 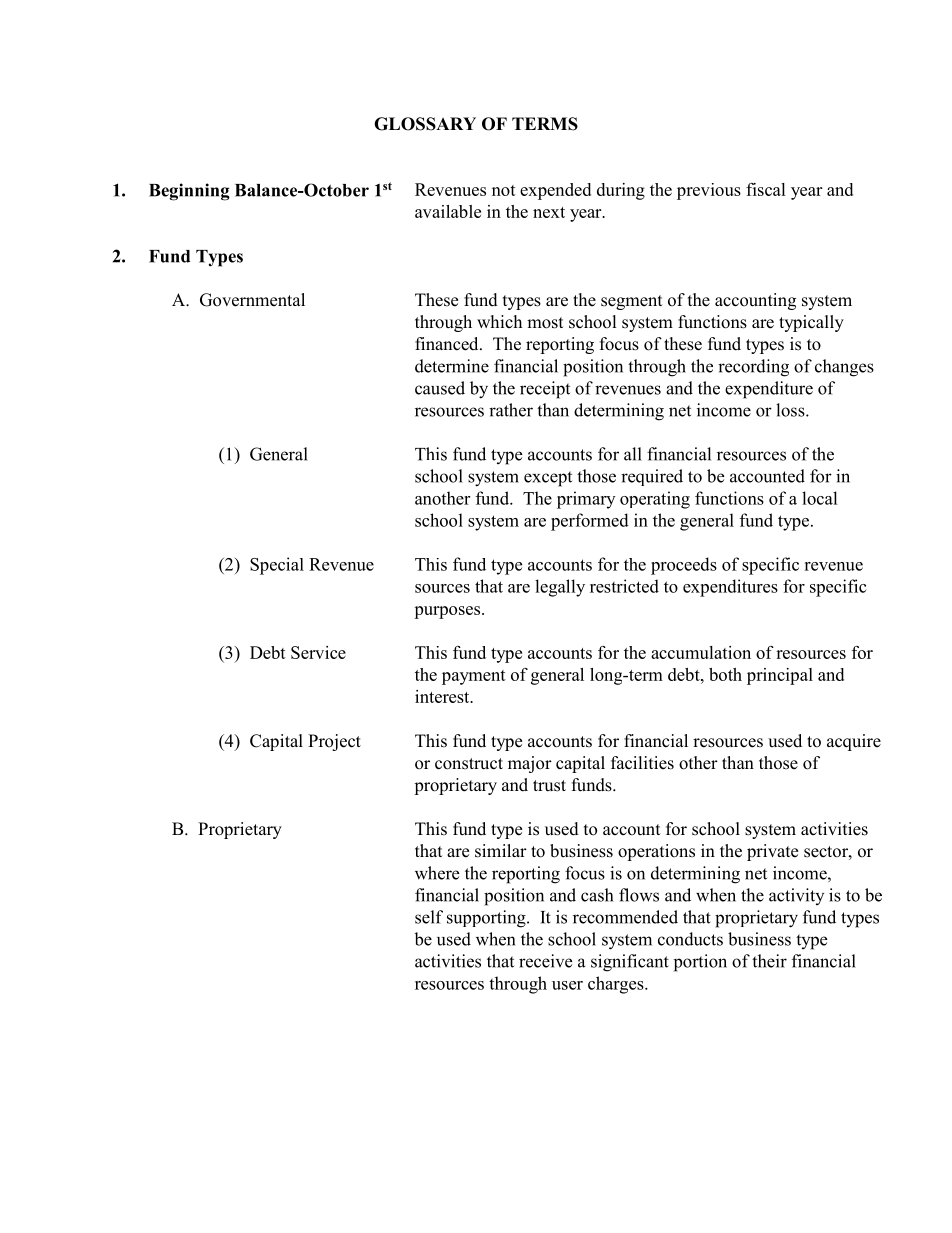 I want to click on legally, so click(x=560, y=588).
